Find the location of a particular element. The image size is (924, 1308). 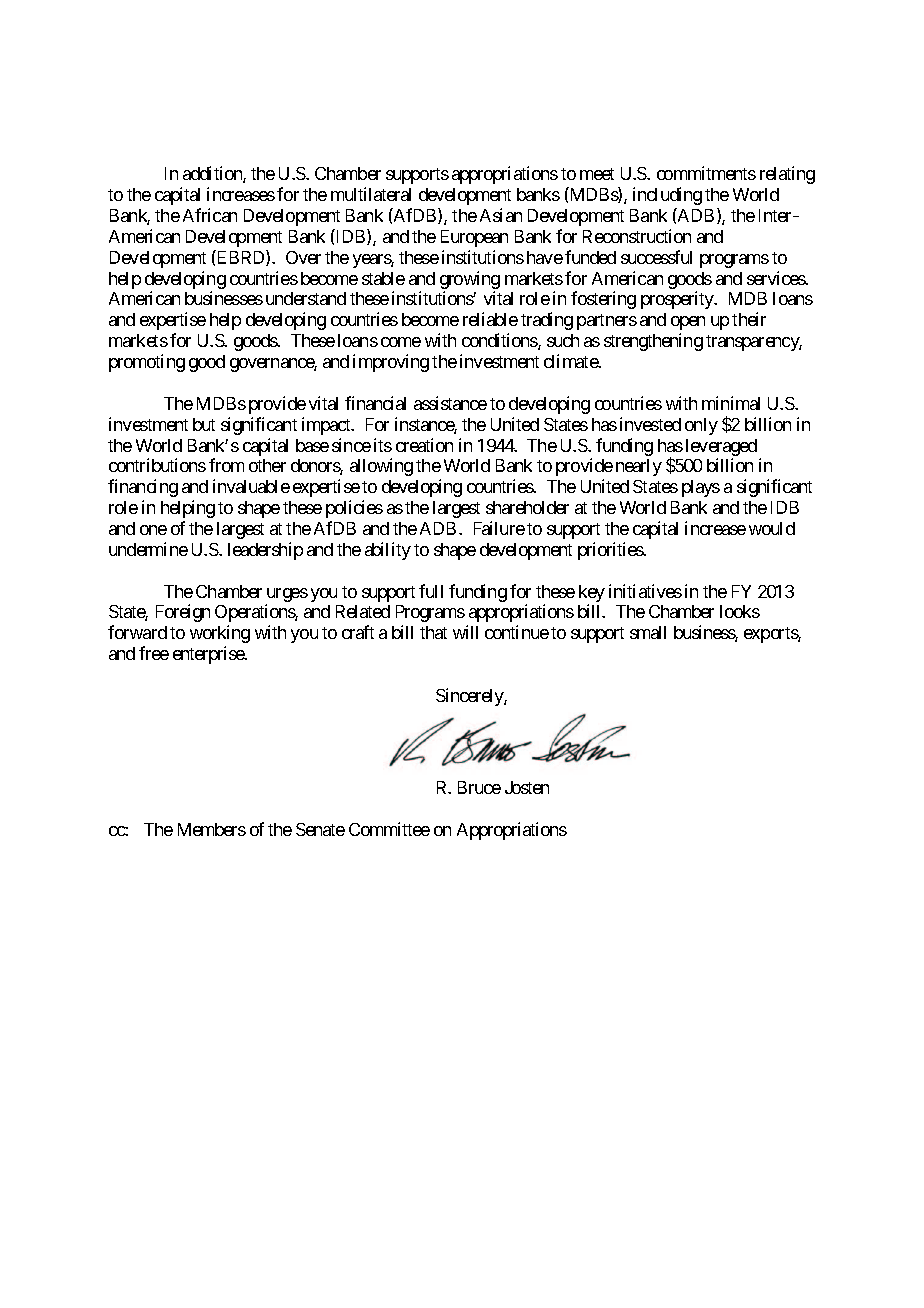

minimal is located at coordinates (731, 403).
